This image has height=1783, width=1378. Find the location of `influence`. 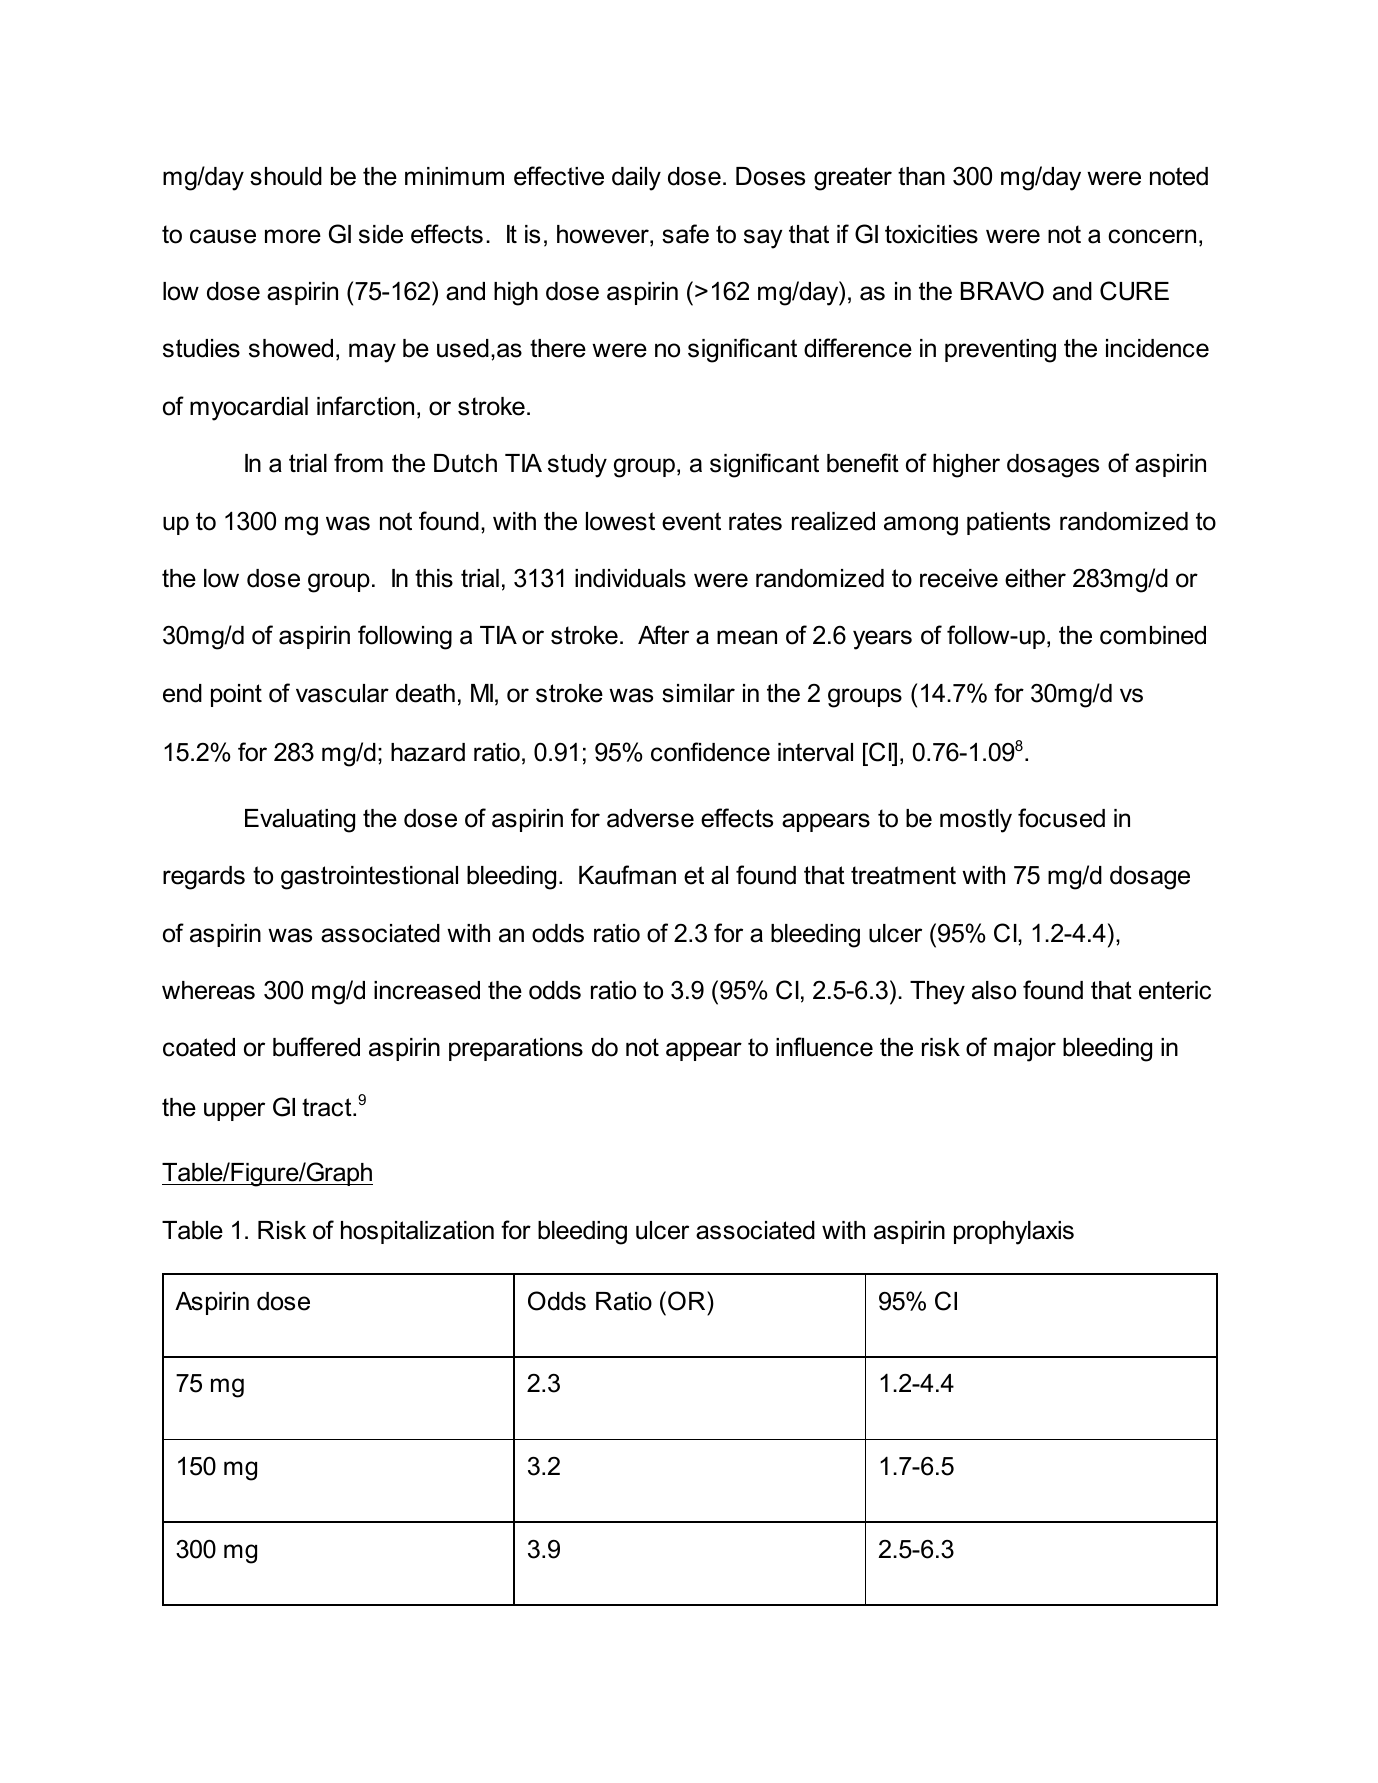

influence is located at coordinates (824, 1047).
